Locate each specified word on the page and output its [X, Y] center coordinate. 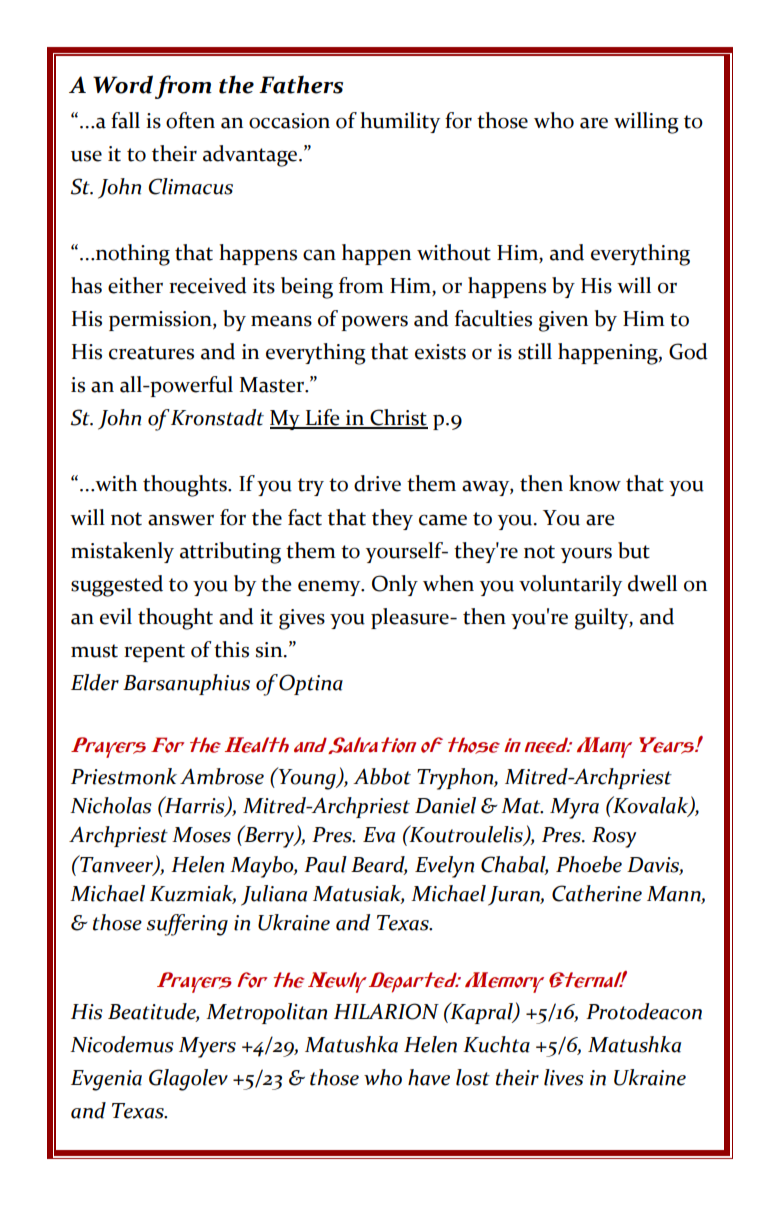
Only [395, 585]
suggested [117, 586]
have [429, 1077]
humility [400, 122]
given [563, 321]
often [190, 120]
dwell [652, 583]
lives [564, 1077]
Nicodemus [122, 1044]
